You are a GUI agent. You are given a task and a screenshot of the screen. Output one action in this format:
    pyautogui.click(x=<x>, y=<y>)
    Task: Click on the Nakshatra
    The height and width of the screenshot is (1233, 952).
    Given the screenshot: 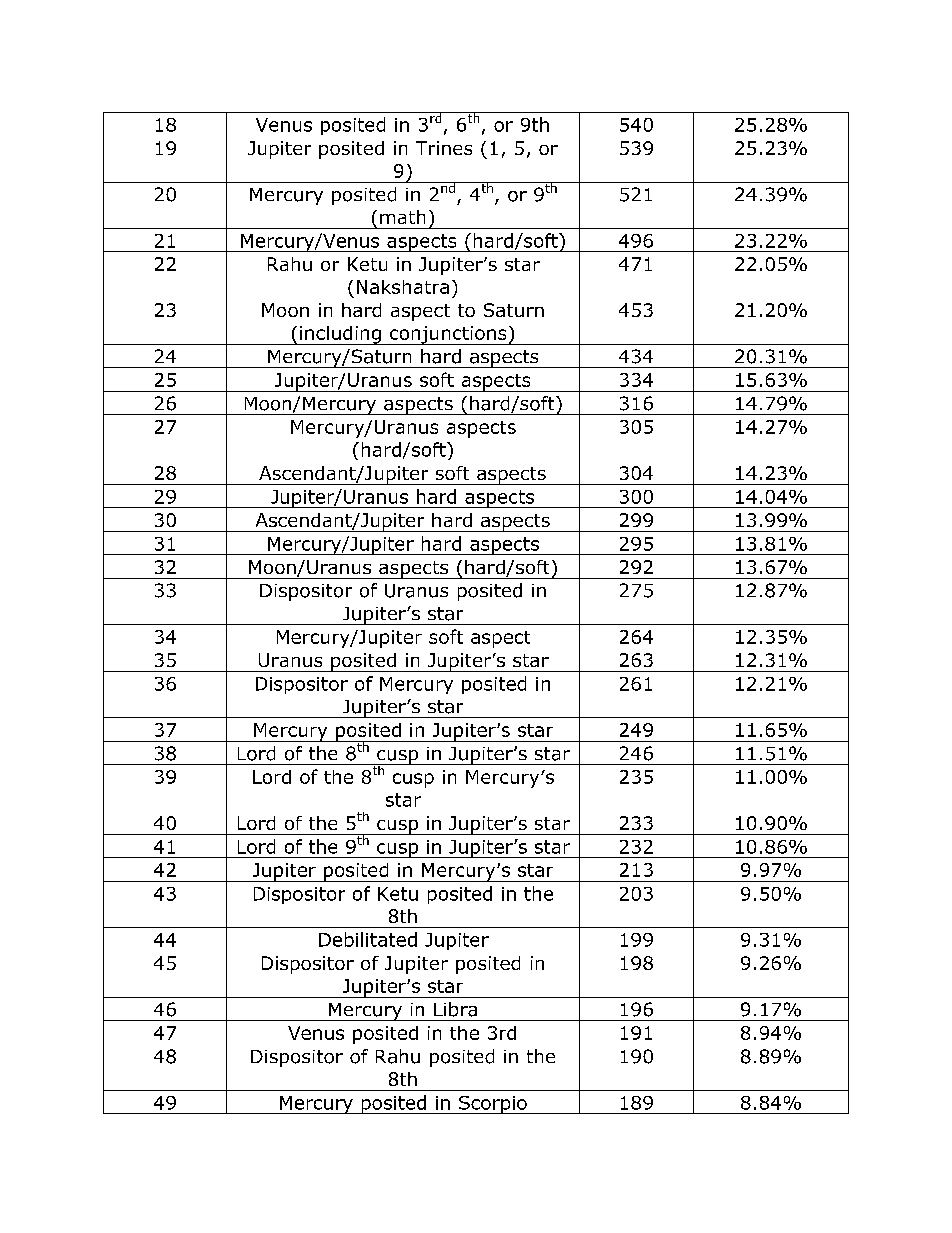 What is the action you would take?
    pyautogui.click(x=403, y=287)
